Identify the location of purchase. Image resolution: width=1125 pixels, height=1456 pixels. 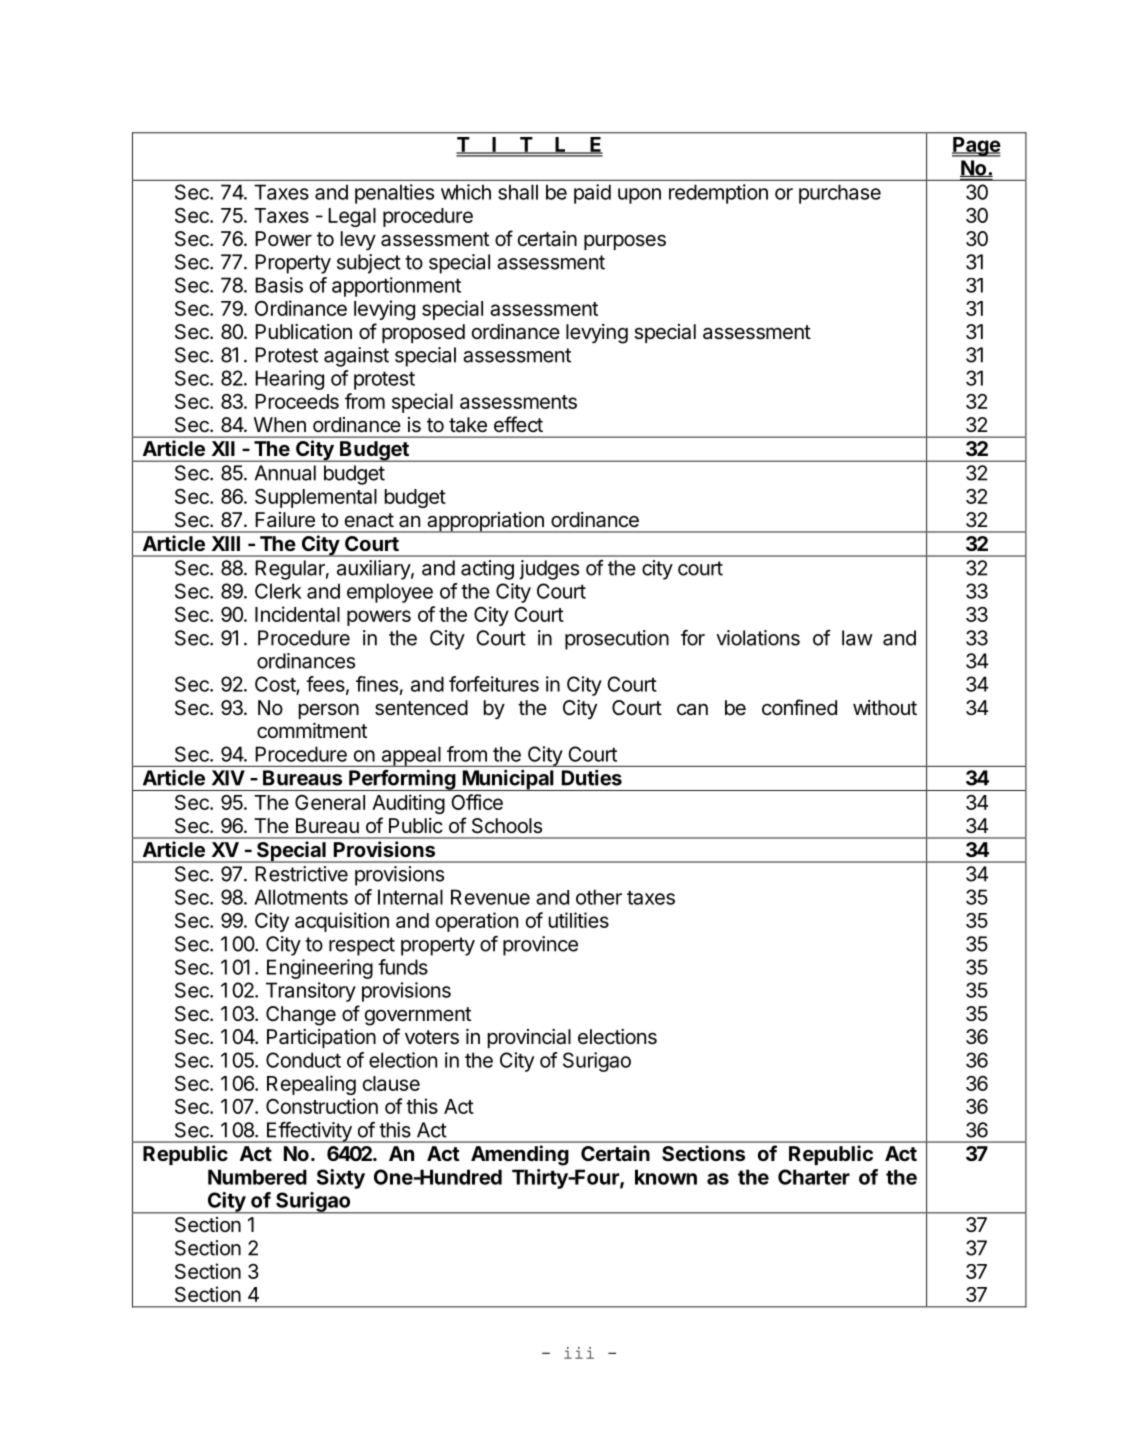
(840, 194).
